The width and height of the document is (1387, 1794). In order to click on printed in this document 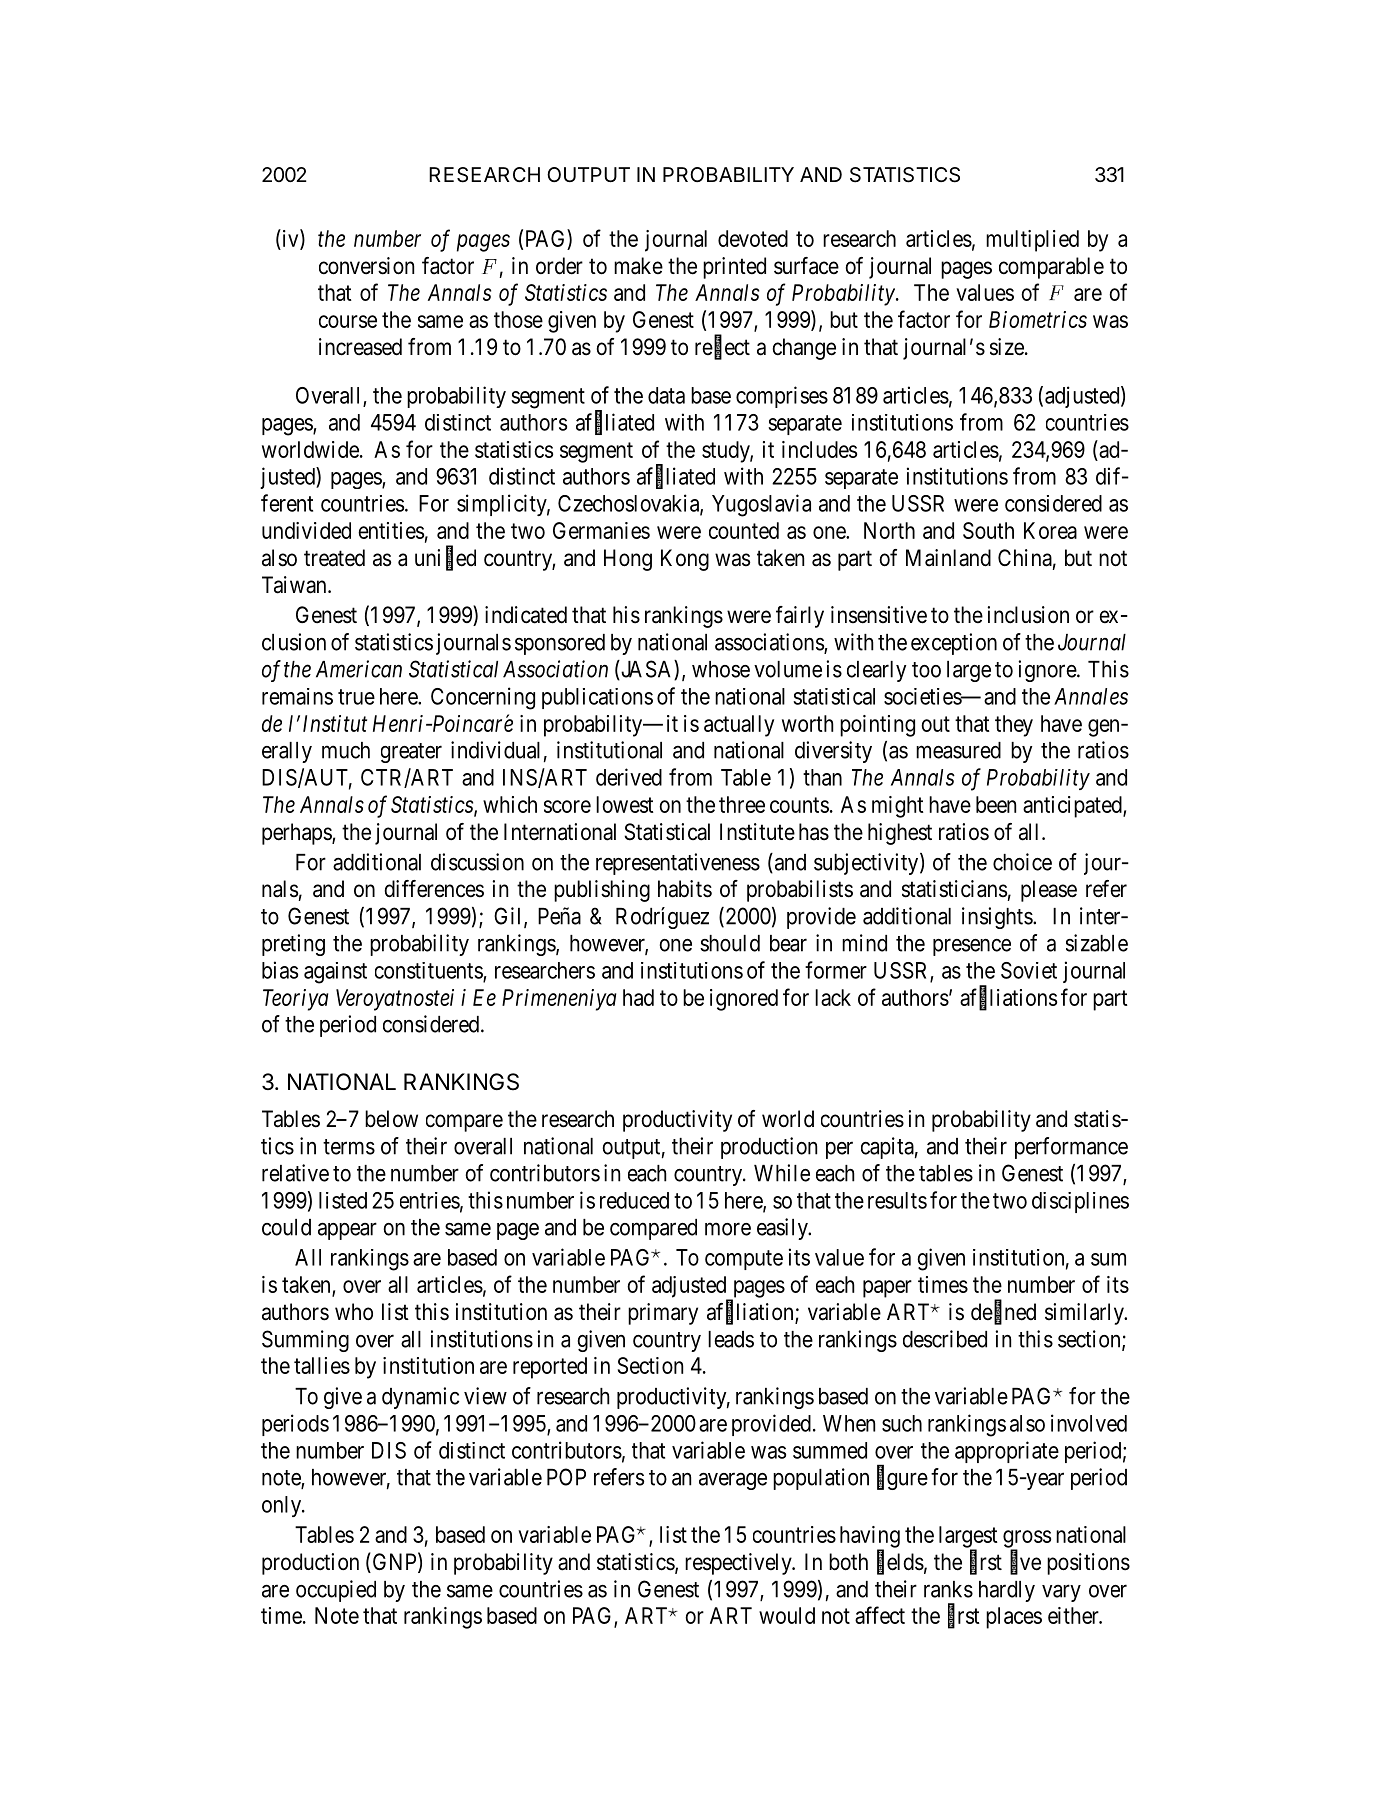, I will do `click(734, 268)`.
